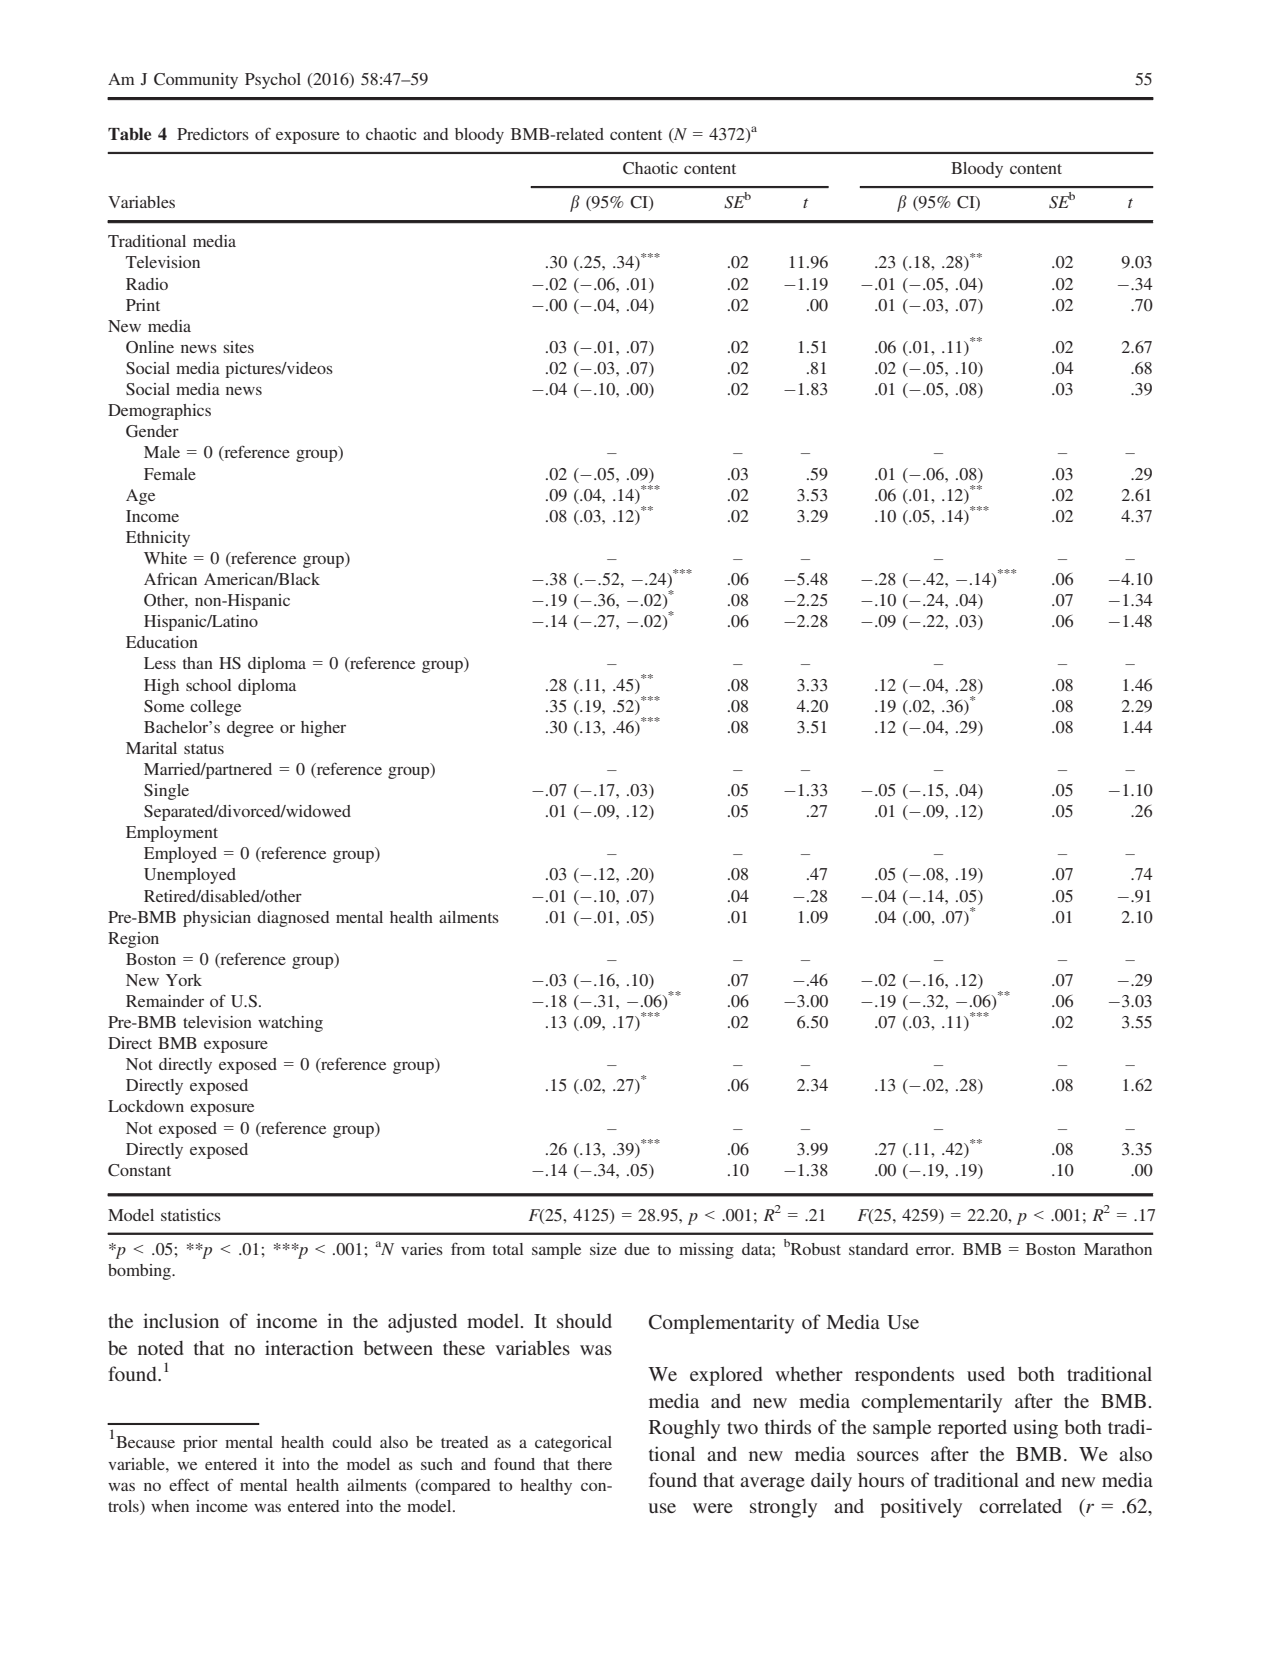 The image size is (1261, 1675). I want to click on prior, so click(200, 1444).
